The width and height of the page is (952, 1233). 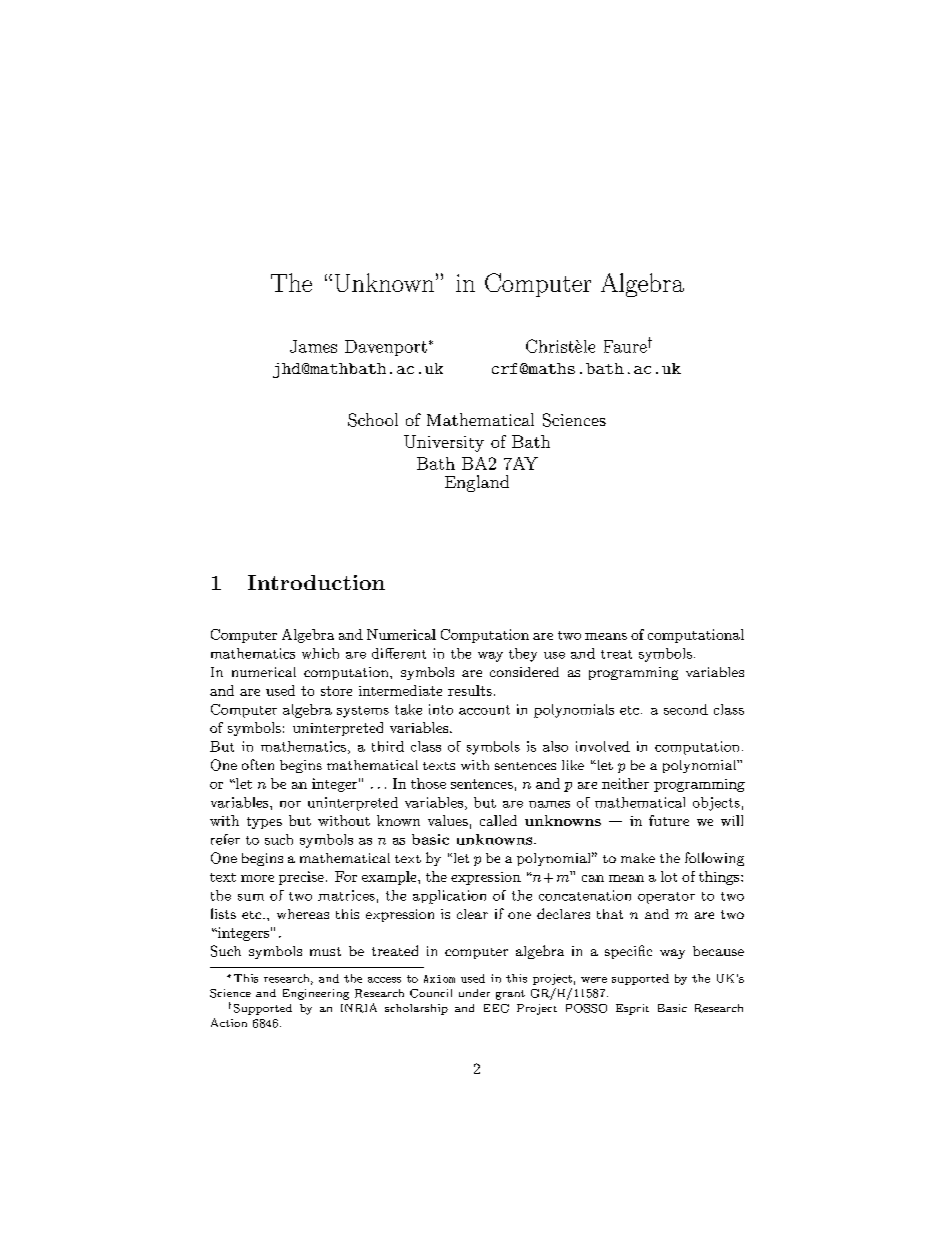 I want to click on James, so click(x=313, y=346).
